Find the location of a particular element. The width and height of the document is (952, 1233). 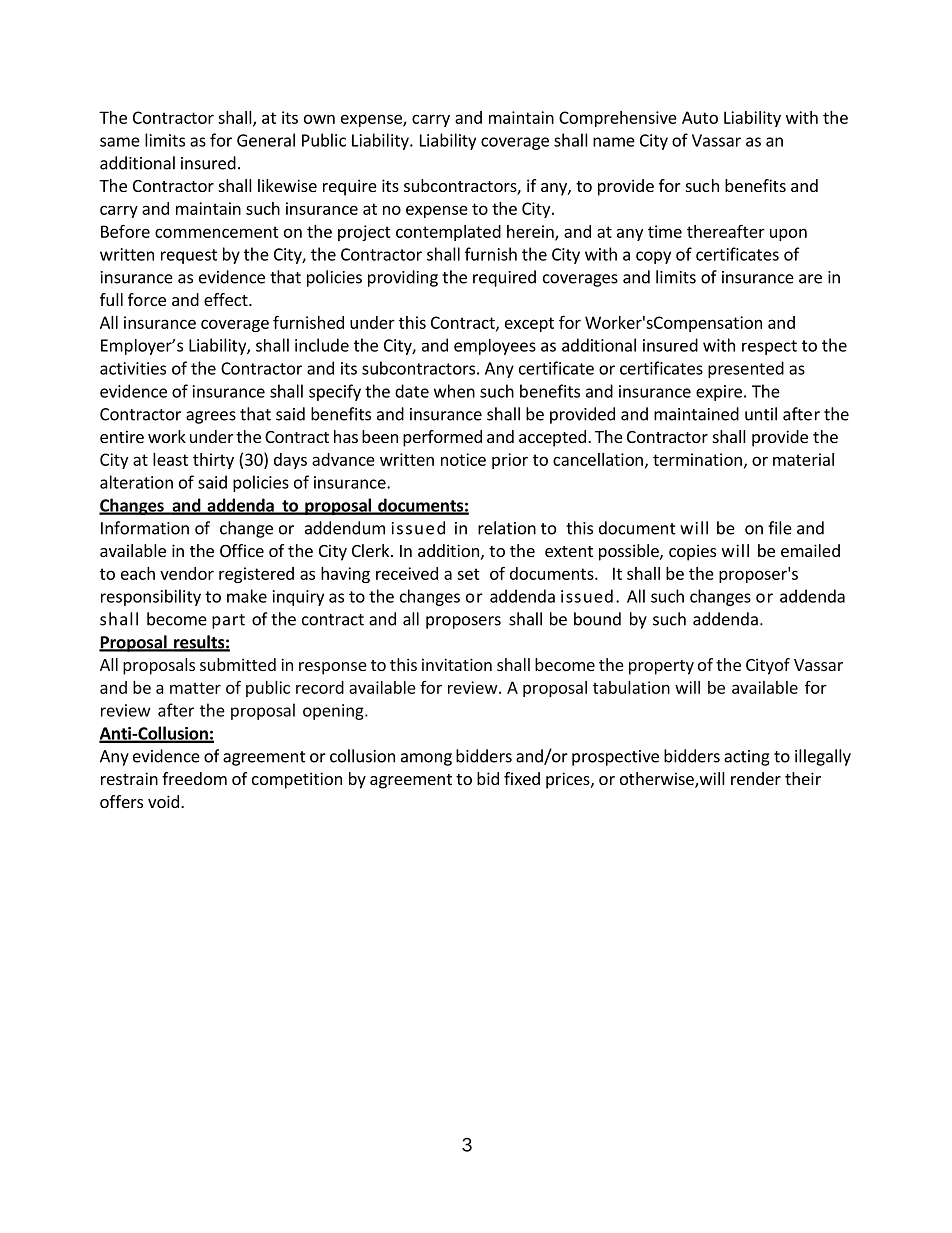

set is located at coordinates (468, 574).
